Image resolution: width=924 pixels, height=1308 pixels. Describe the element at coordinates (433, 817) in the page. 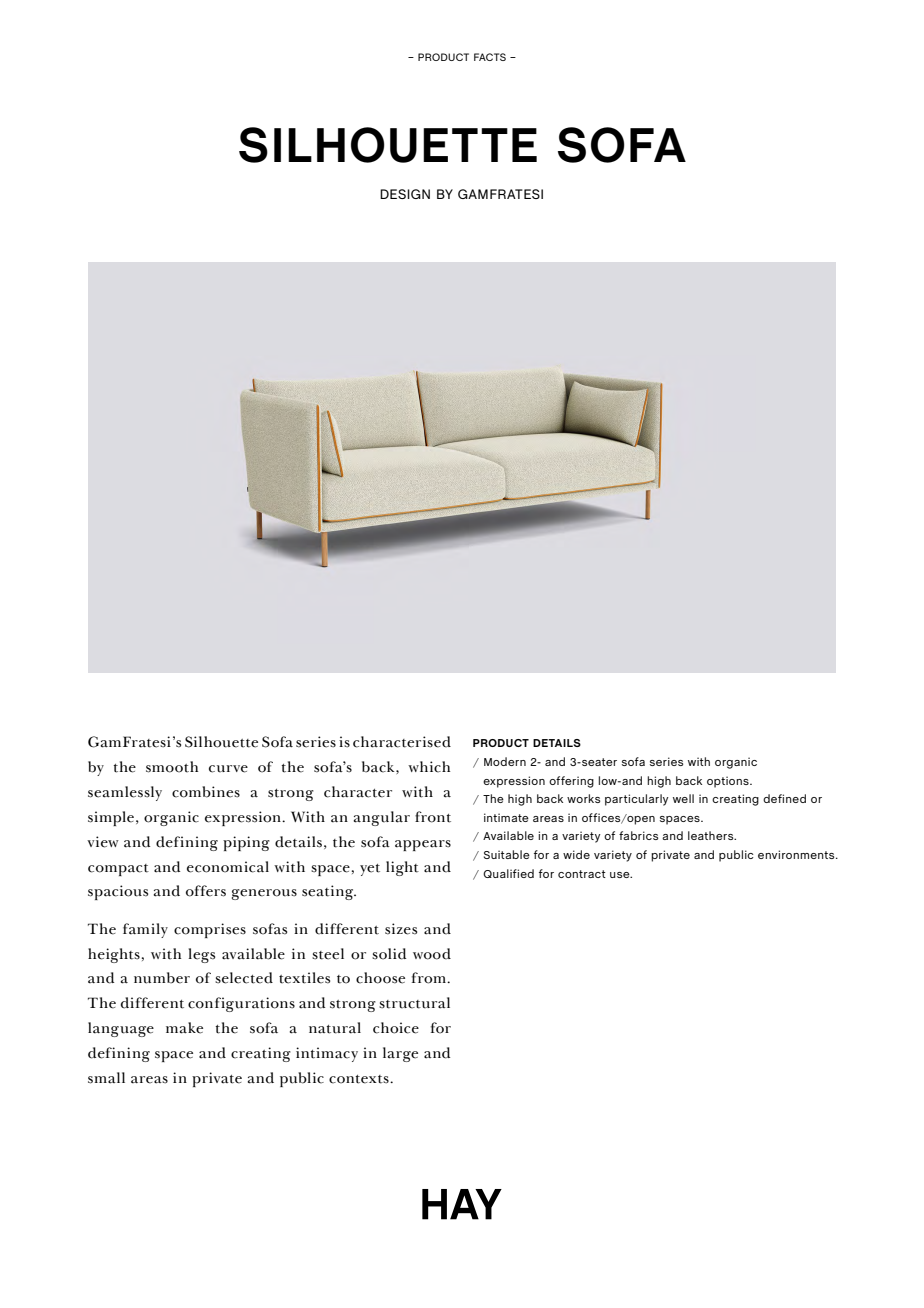

I see `front` at that location.
